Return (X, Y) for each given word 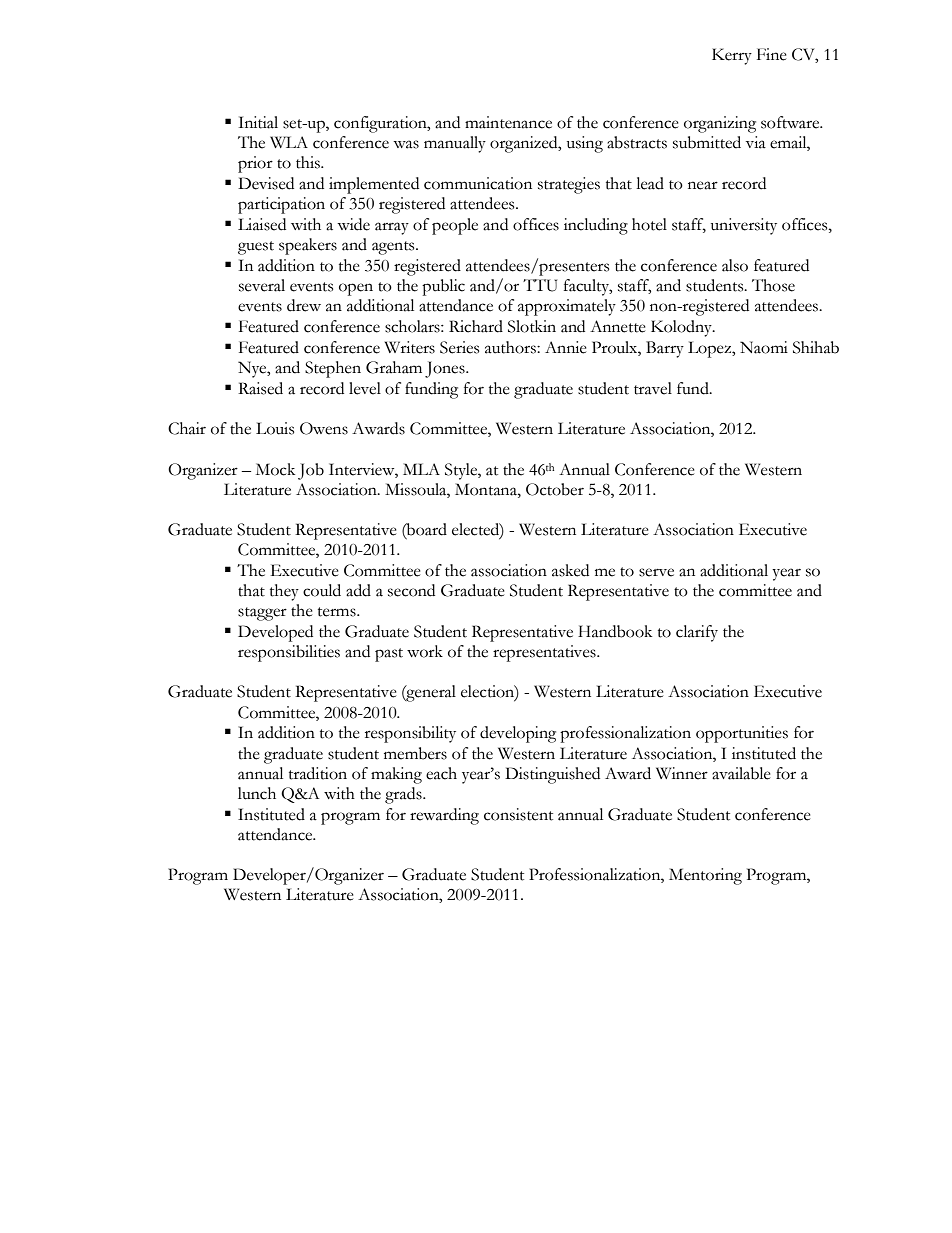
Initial (258, 122)
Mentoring (705, 876)
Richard (476, 326)
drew (304, 305)
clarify (697, 633)
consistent (518, 814)
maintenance (508, 122)
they (284, 592)
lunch (257, 793)
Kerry (732, 56)
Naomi (764, 347)
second (411, 590)
